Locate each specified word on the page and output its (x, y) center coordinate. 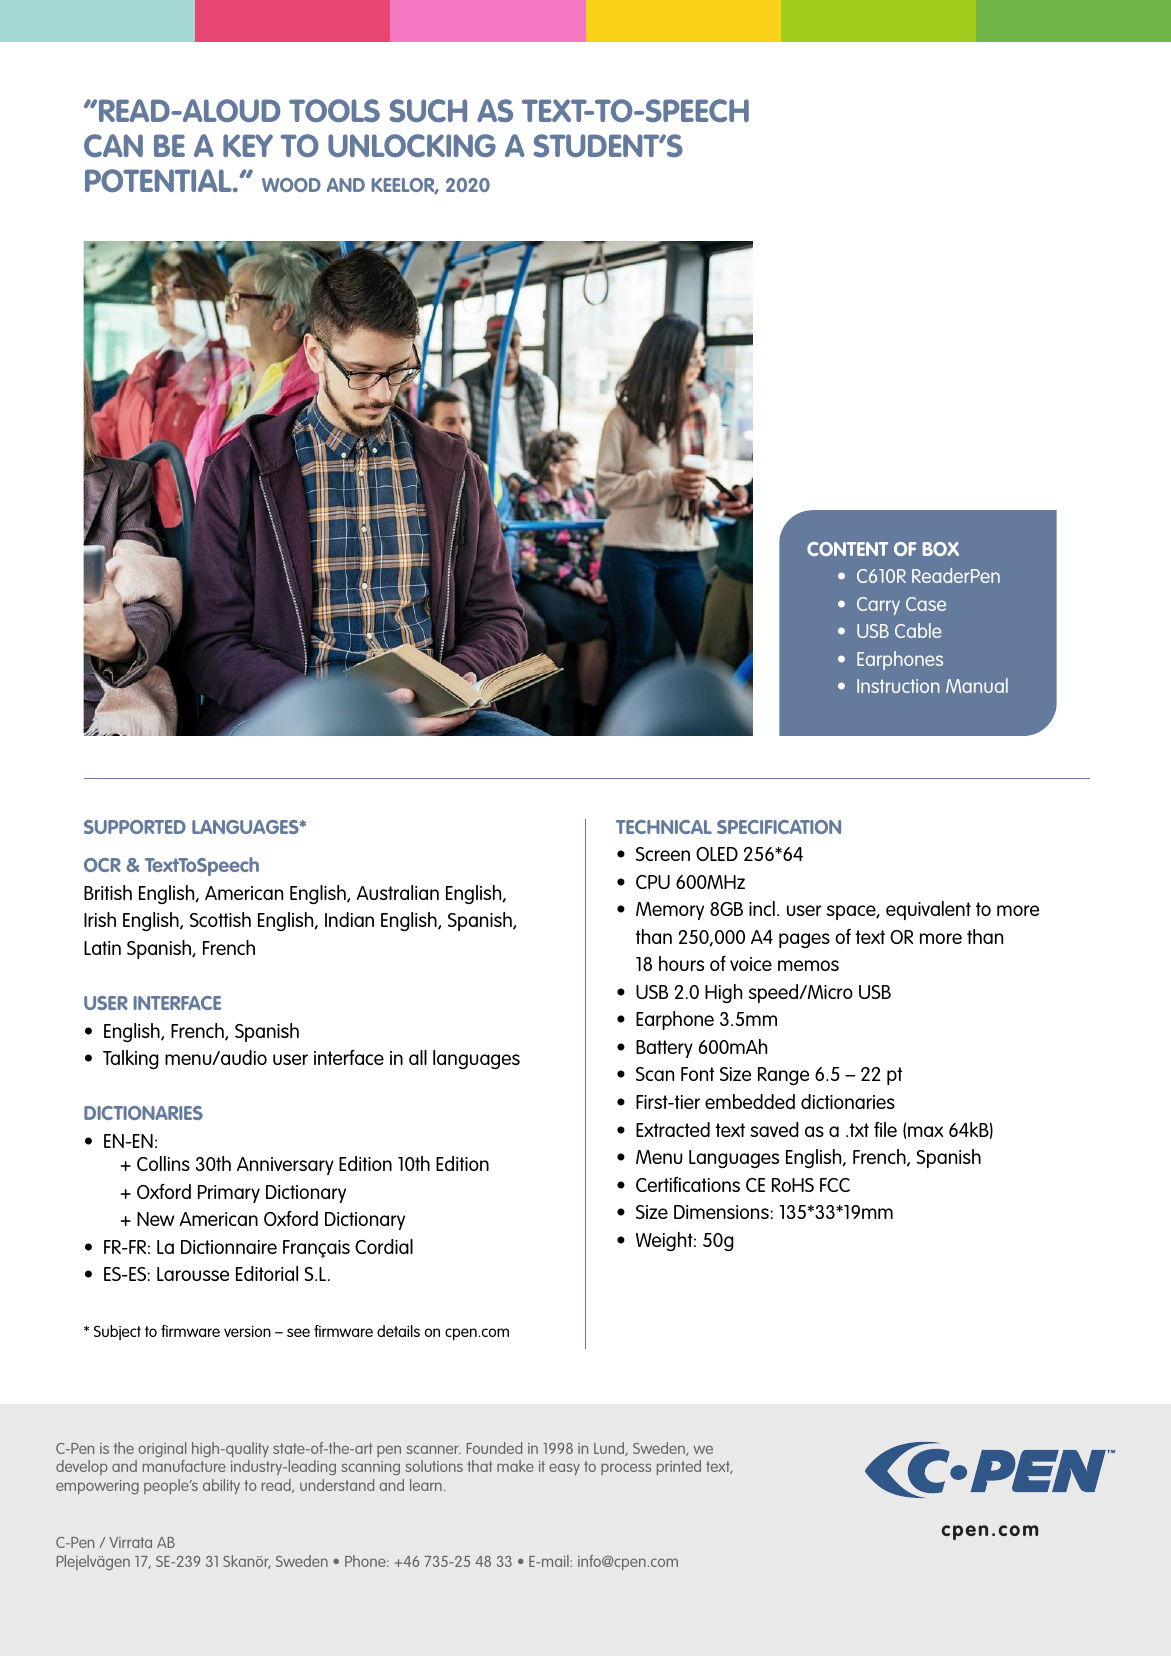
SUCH (428, 110)
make (515, 1466)
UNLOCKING (412, 145)
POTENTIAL (159, 180)
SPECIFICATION (779, 827)
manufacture (184, 1466)
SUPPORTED (135, 827)
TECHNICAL (664, 827)
